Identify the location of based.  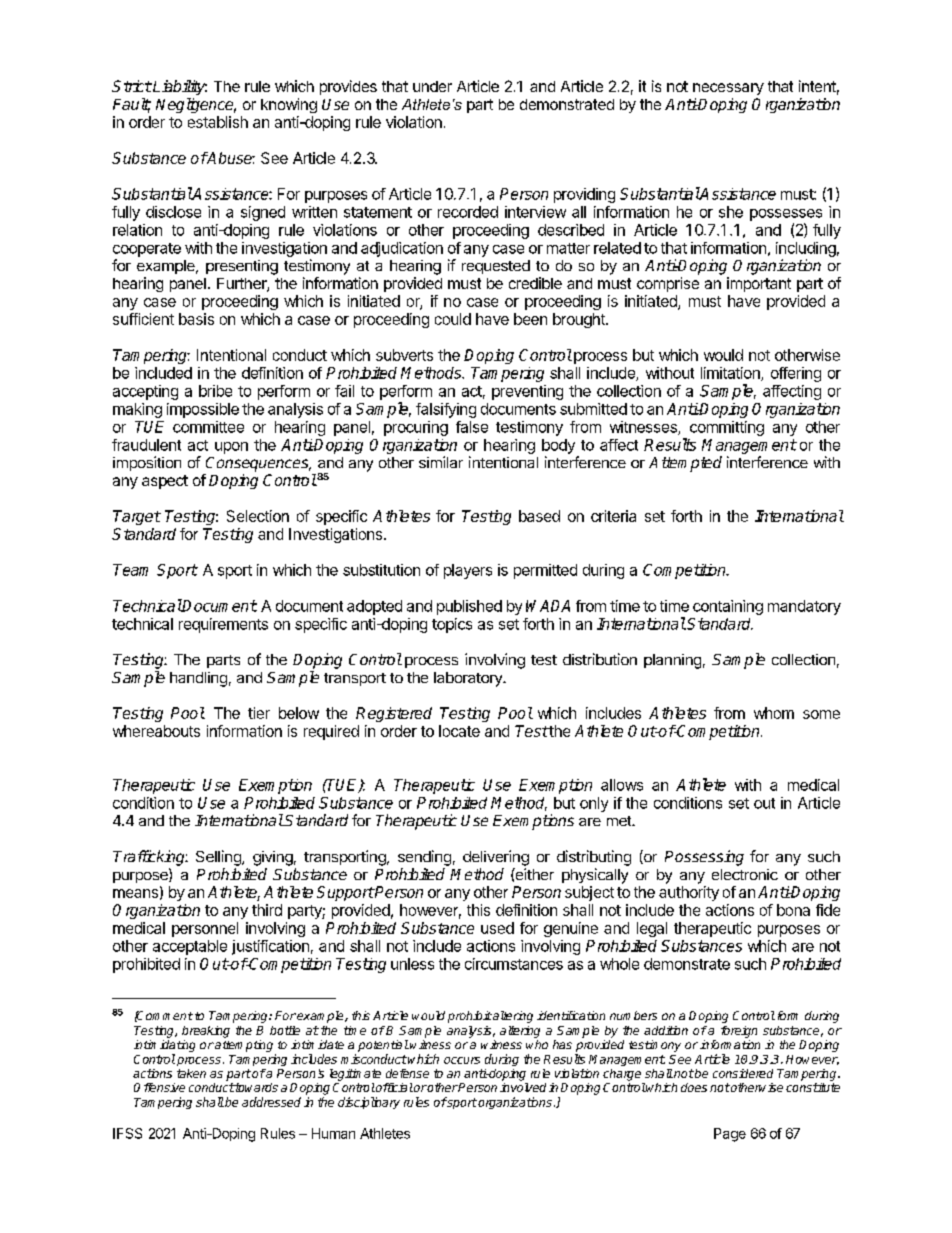
(539, 516).
